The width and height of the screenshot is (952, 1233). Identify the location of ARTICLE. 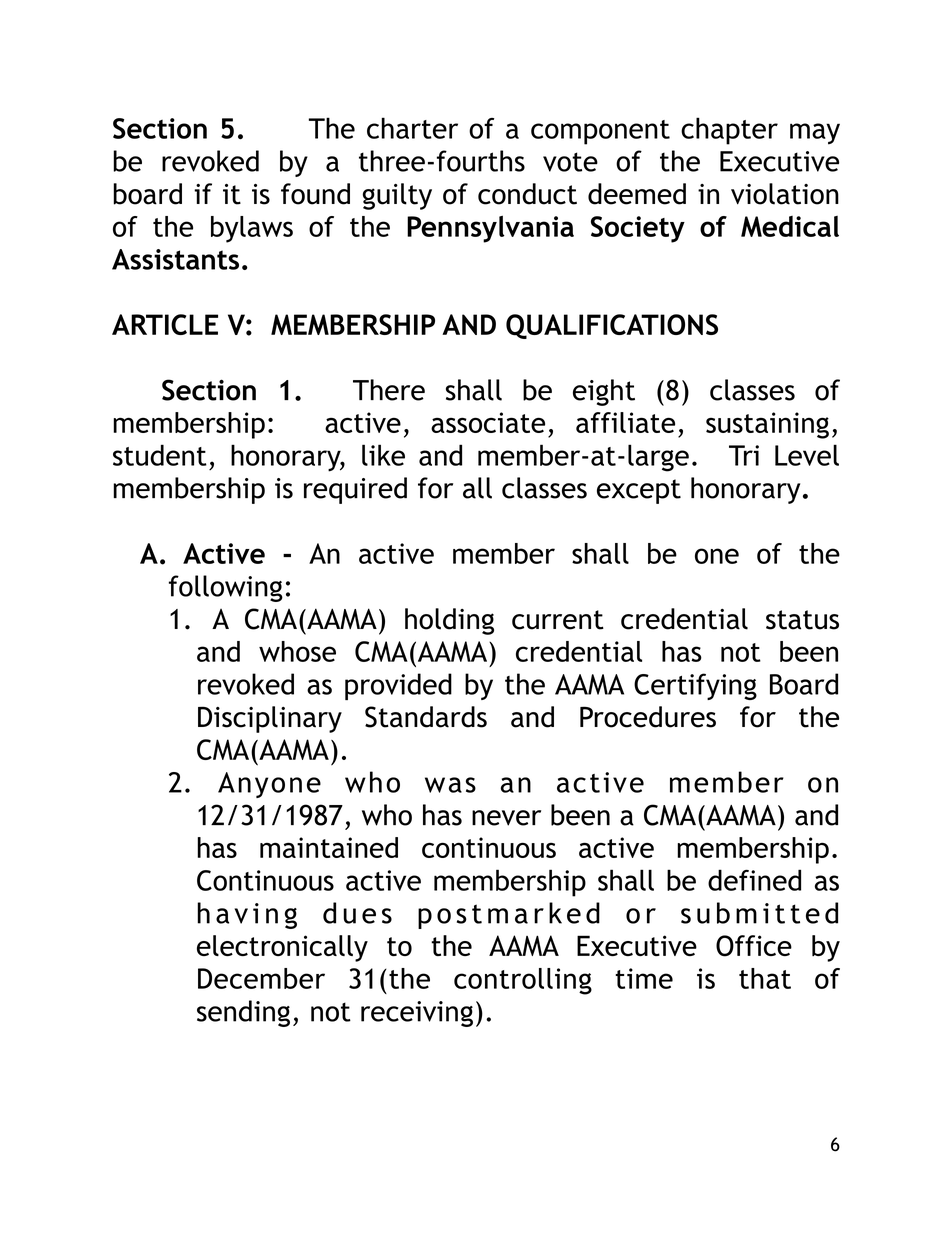
(165, 324).
